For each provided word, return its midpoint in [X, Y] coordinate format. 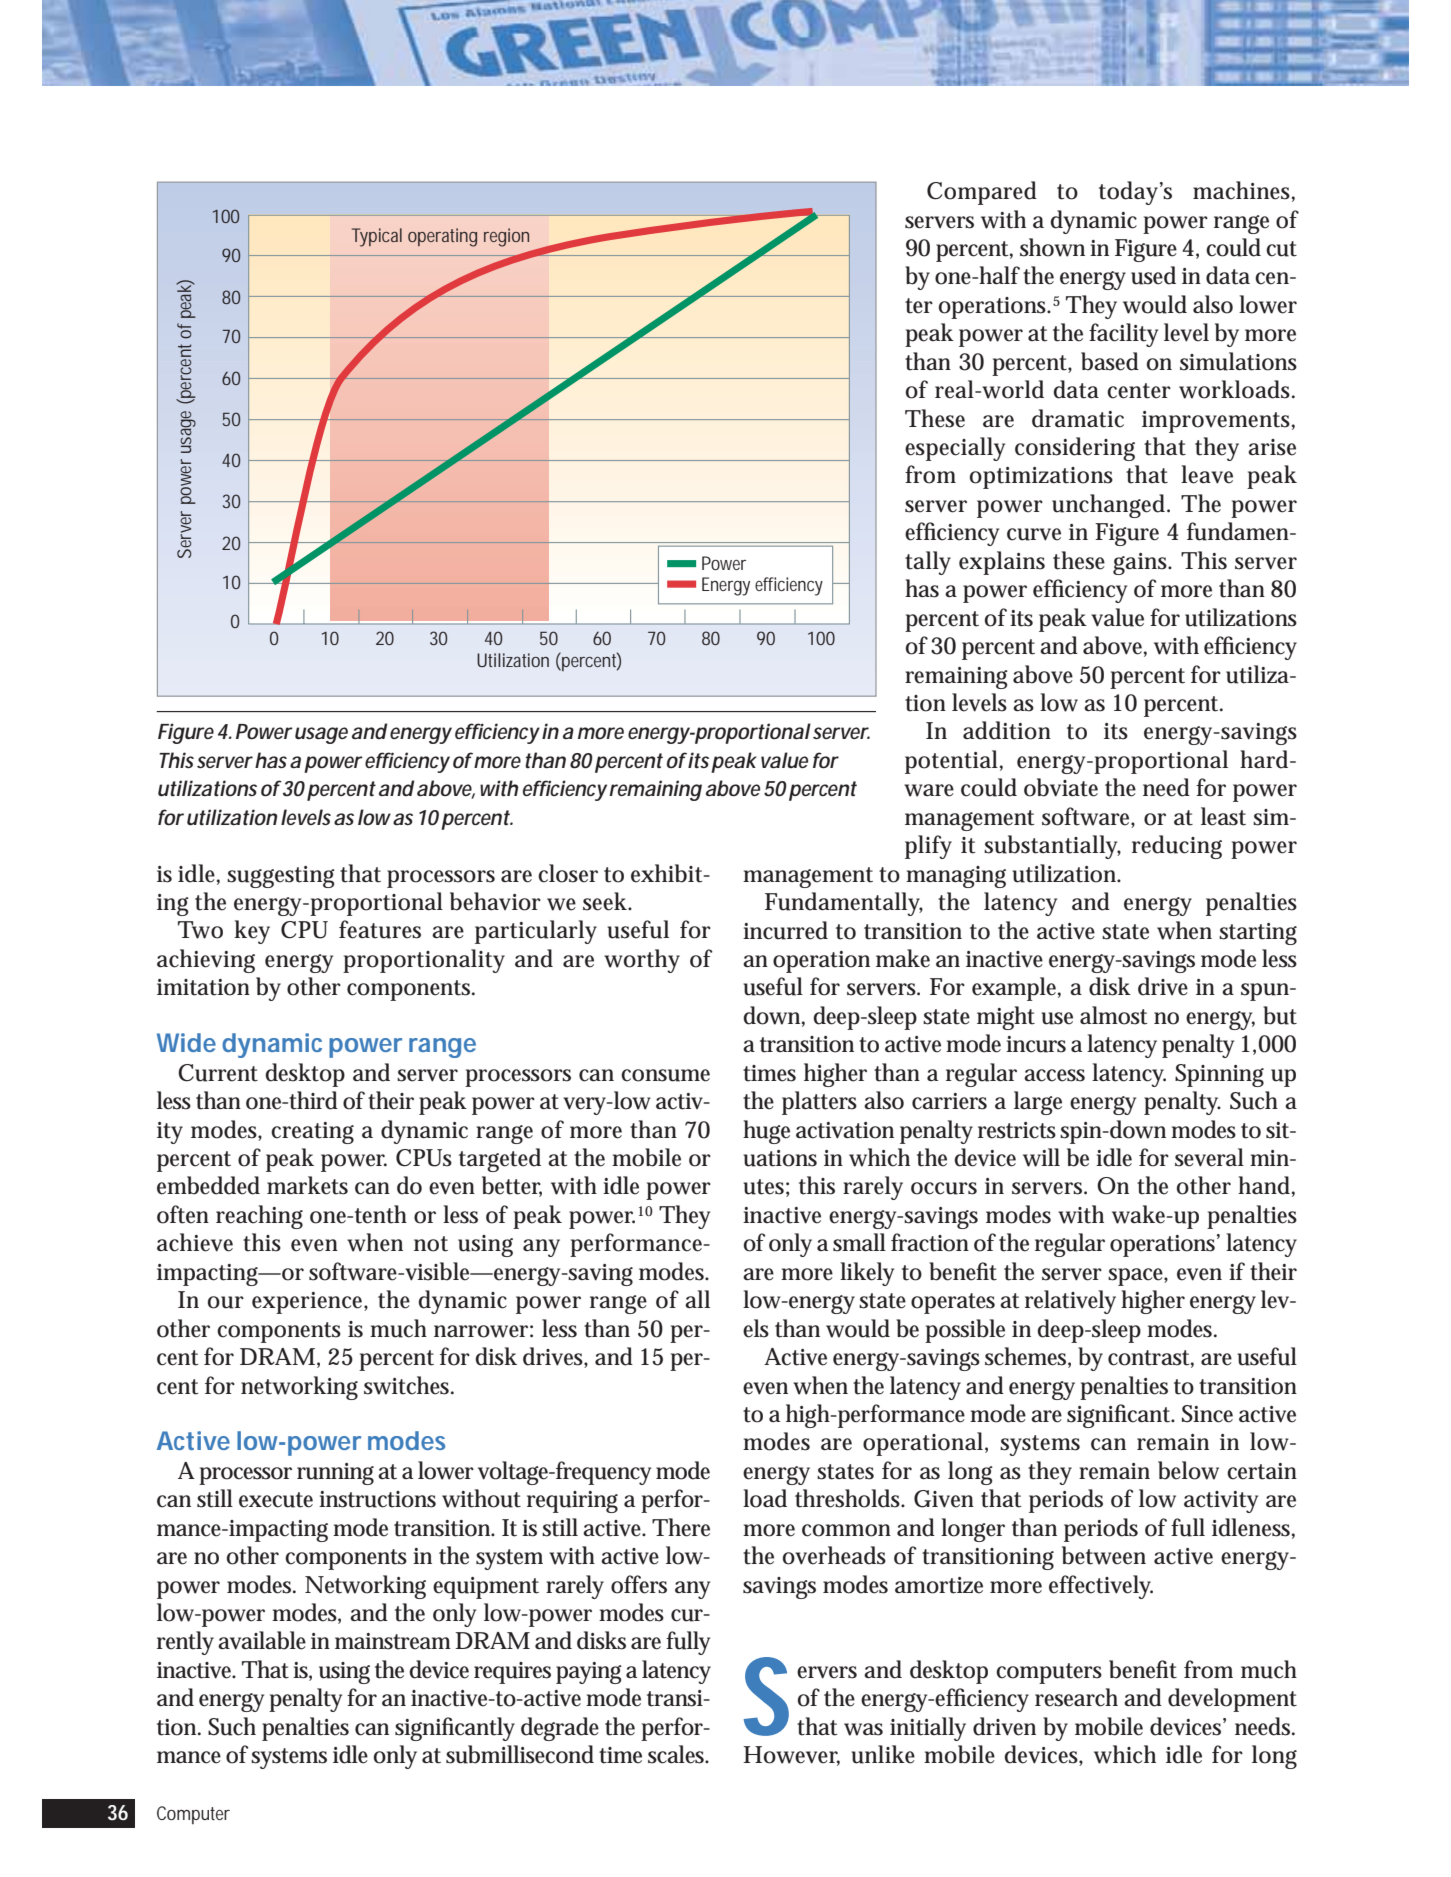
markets [307, 1185]
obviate [1061, 787]
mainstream [393, 1641]
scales [677, 1754]
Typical [377, 237]
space [1136, 1277]
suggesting [281, 877]
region [506, 237]
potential [951, 762]
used [1153, 275]
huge [766, 1132]
